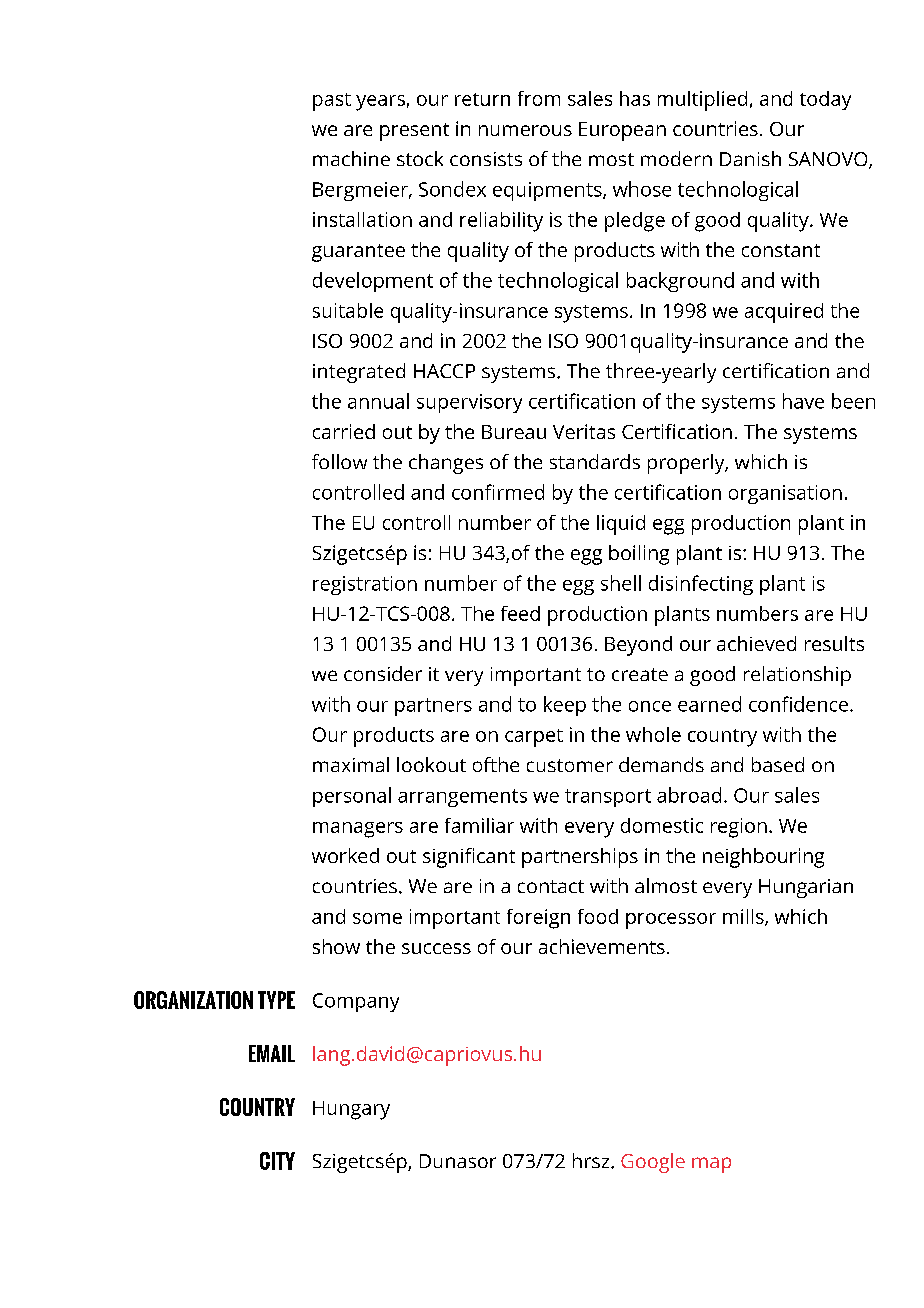 The height and width of the screenshot is (1308, 924). I want to click on worked, so click(345, 855).
